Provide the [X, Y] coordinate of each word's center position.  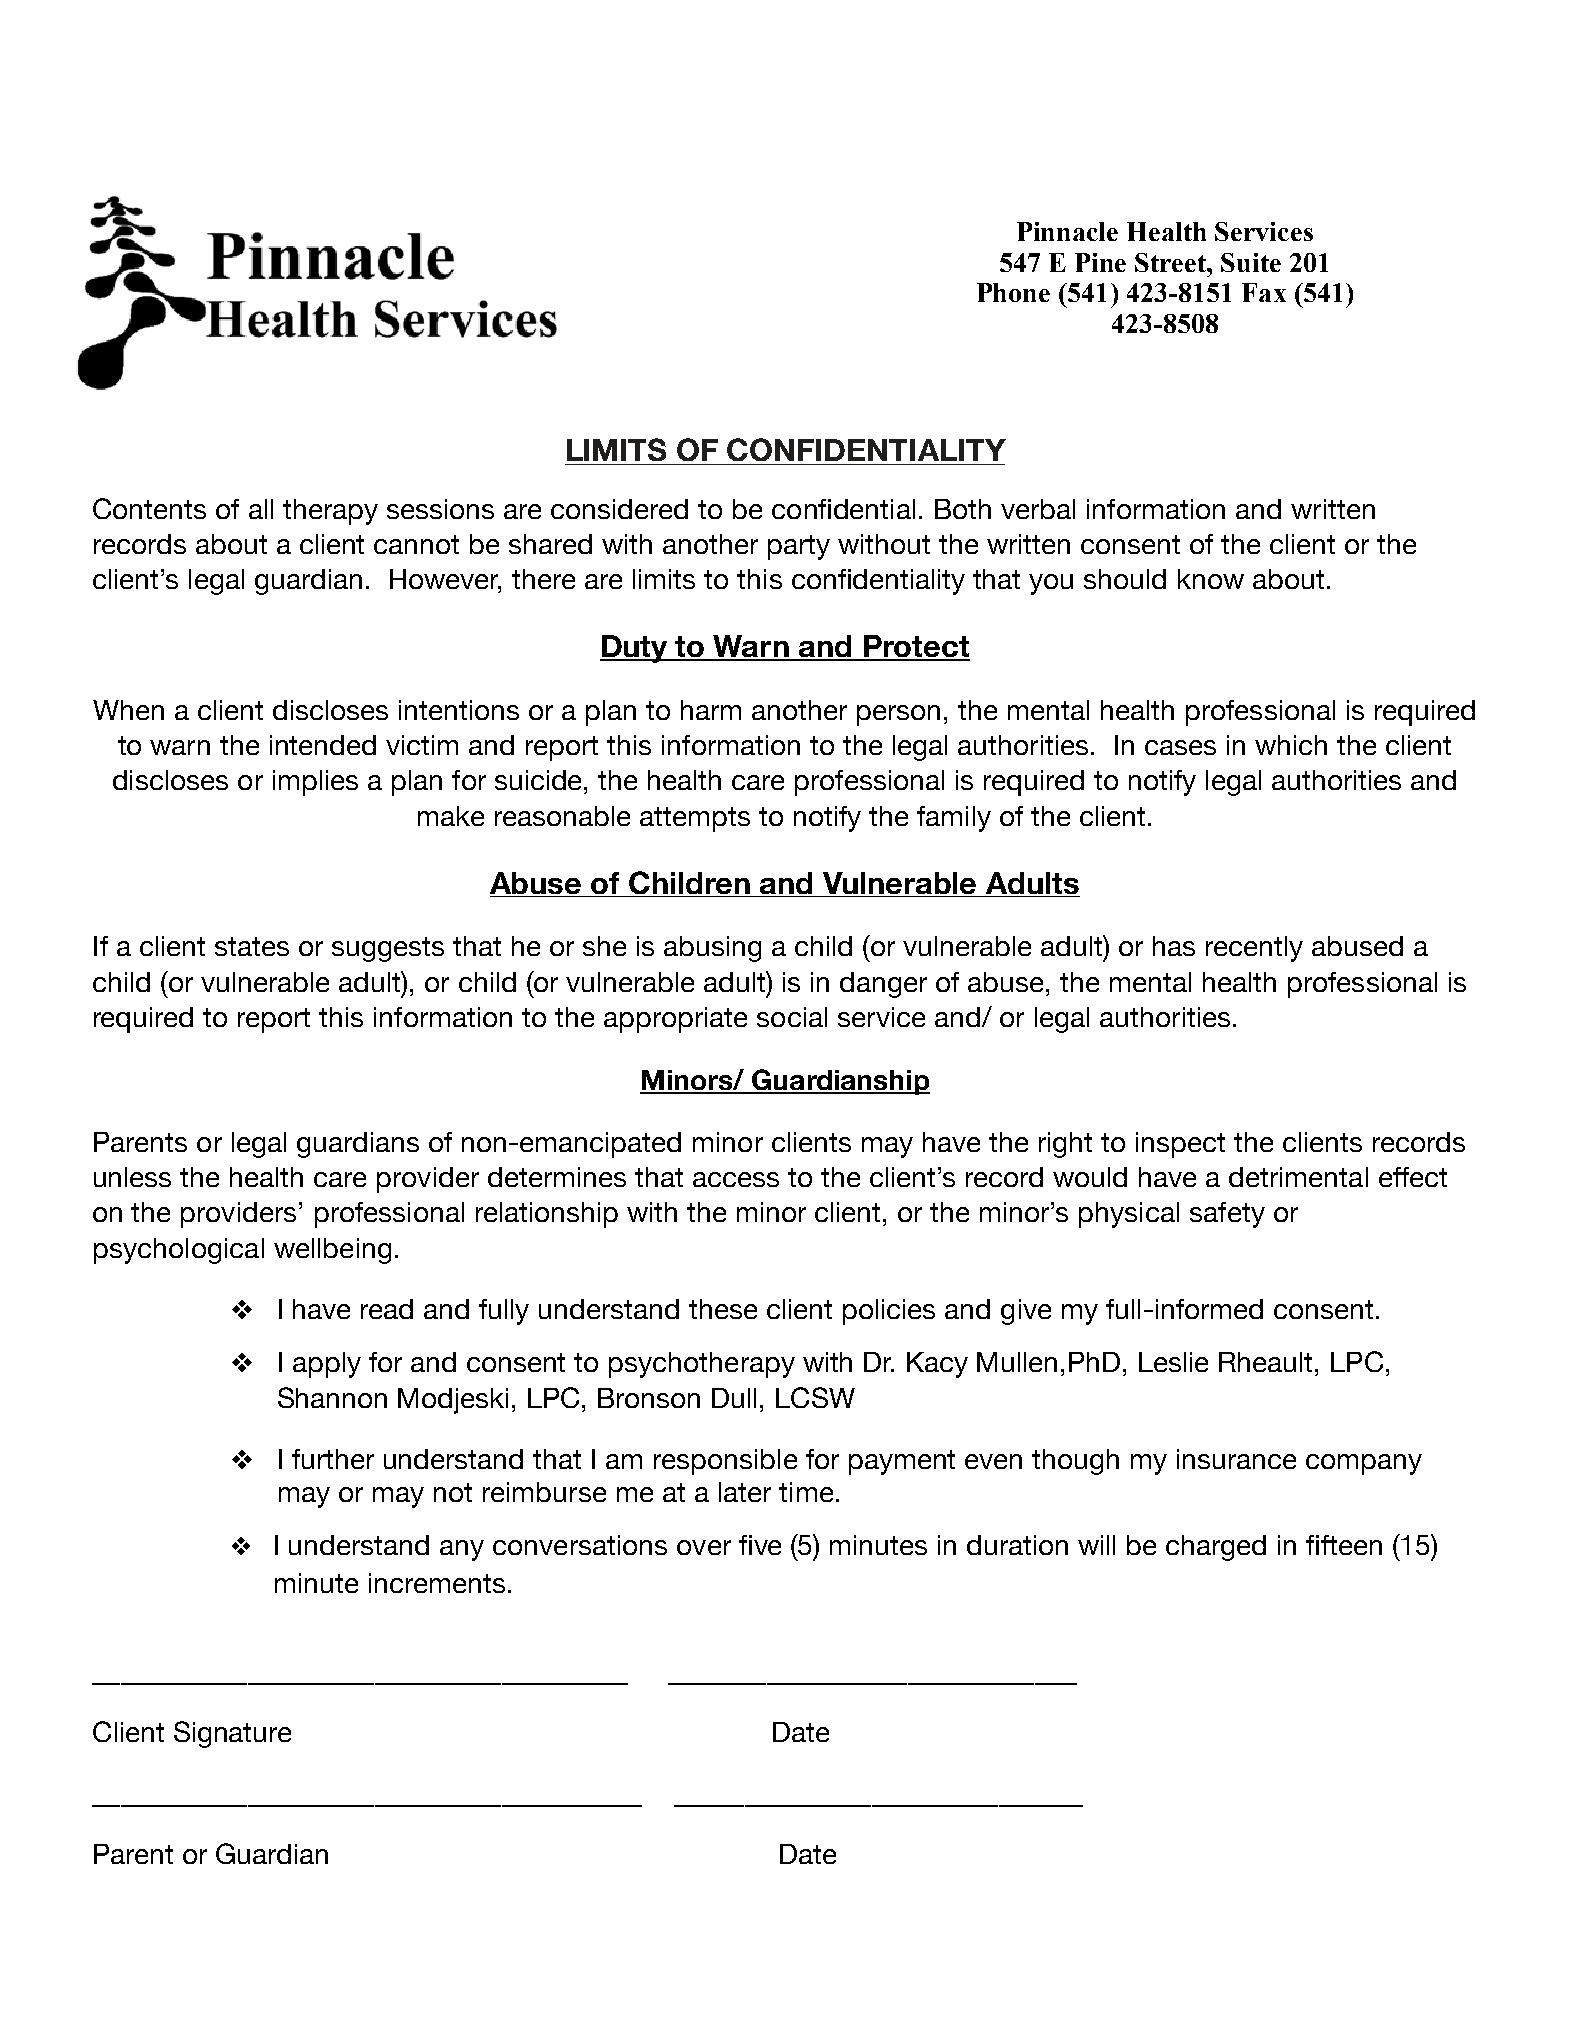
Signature [232, 1734]
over [704, 1547]
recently [1254, 949]
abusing [712, 949]
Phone [1013, 292]
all [261, 509]
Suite [1251, 262]
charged [1216, 1548]
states [252, 946]
